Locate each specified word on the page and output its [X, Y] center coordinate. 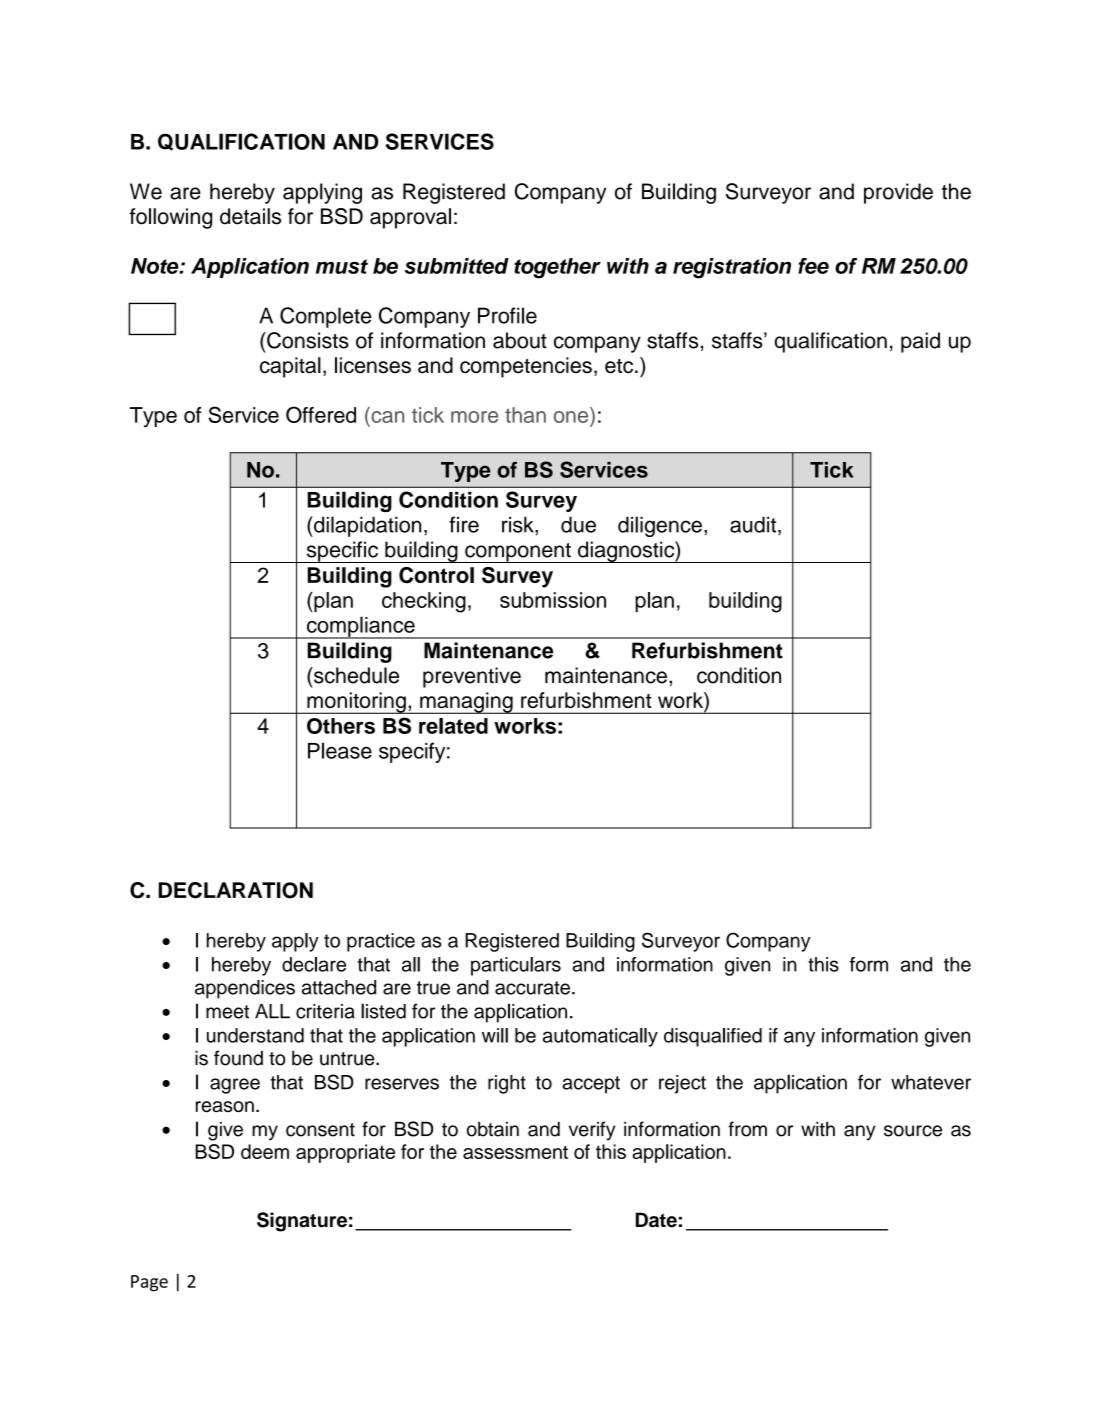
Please [340, 750]
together [557, 268]
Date [656, 1220]
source [913, 1131]
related [453, 726]
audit [754, 525]
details [250, 216]
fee [813, 266]
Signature [302, 1222]
